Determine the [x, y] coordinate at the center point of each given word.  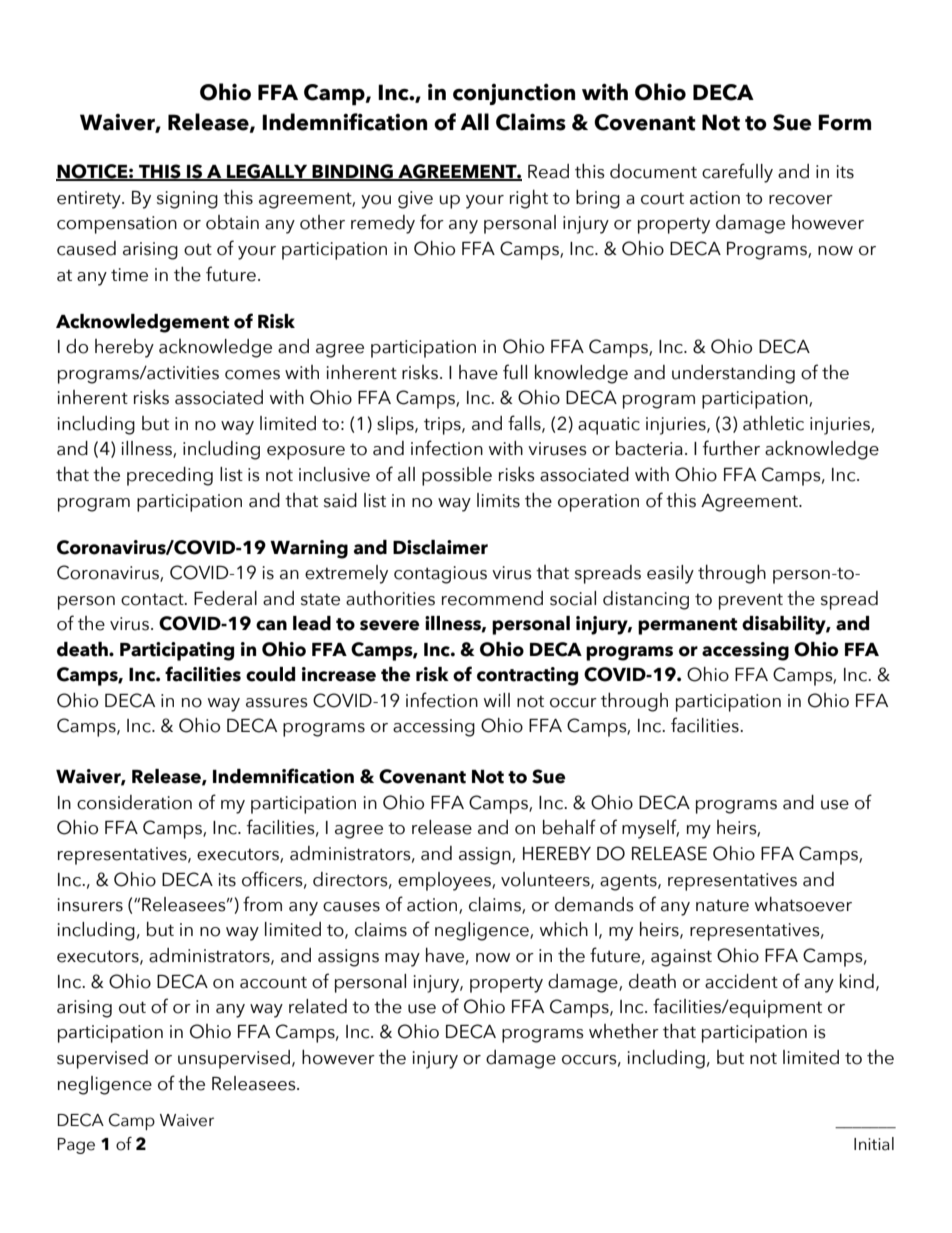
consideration [134, 802]
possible [457, 476]
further [731, 448]
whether [624, 1031]
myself [650, 829]
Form [844, 122]
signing [187, 200]
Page [76, 1146]
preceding [170, 476]
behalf [569, 827]
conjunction [514, 94]
